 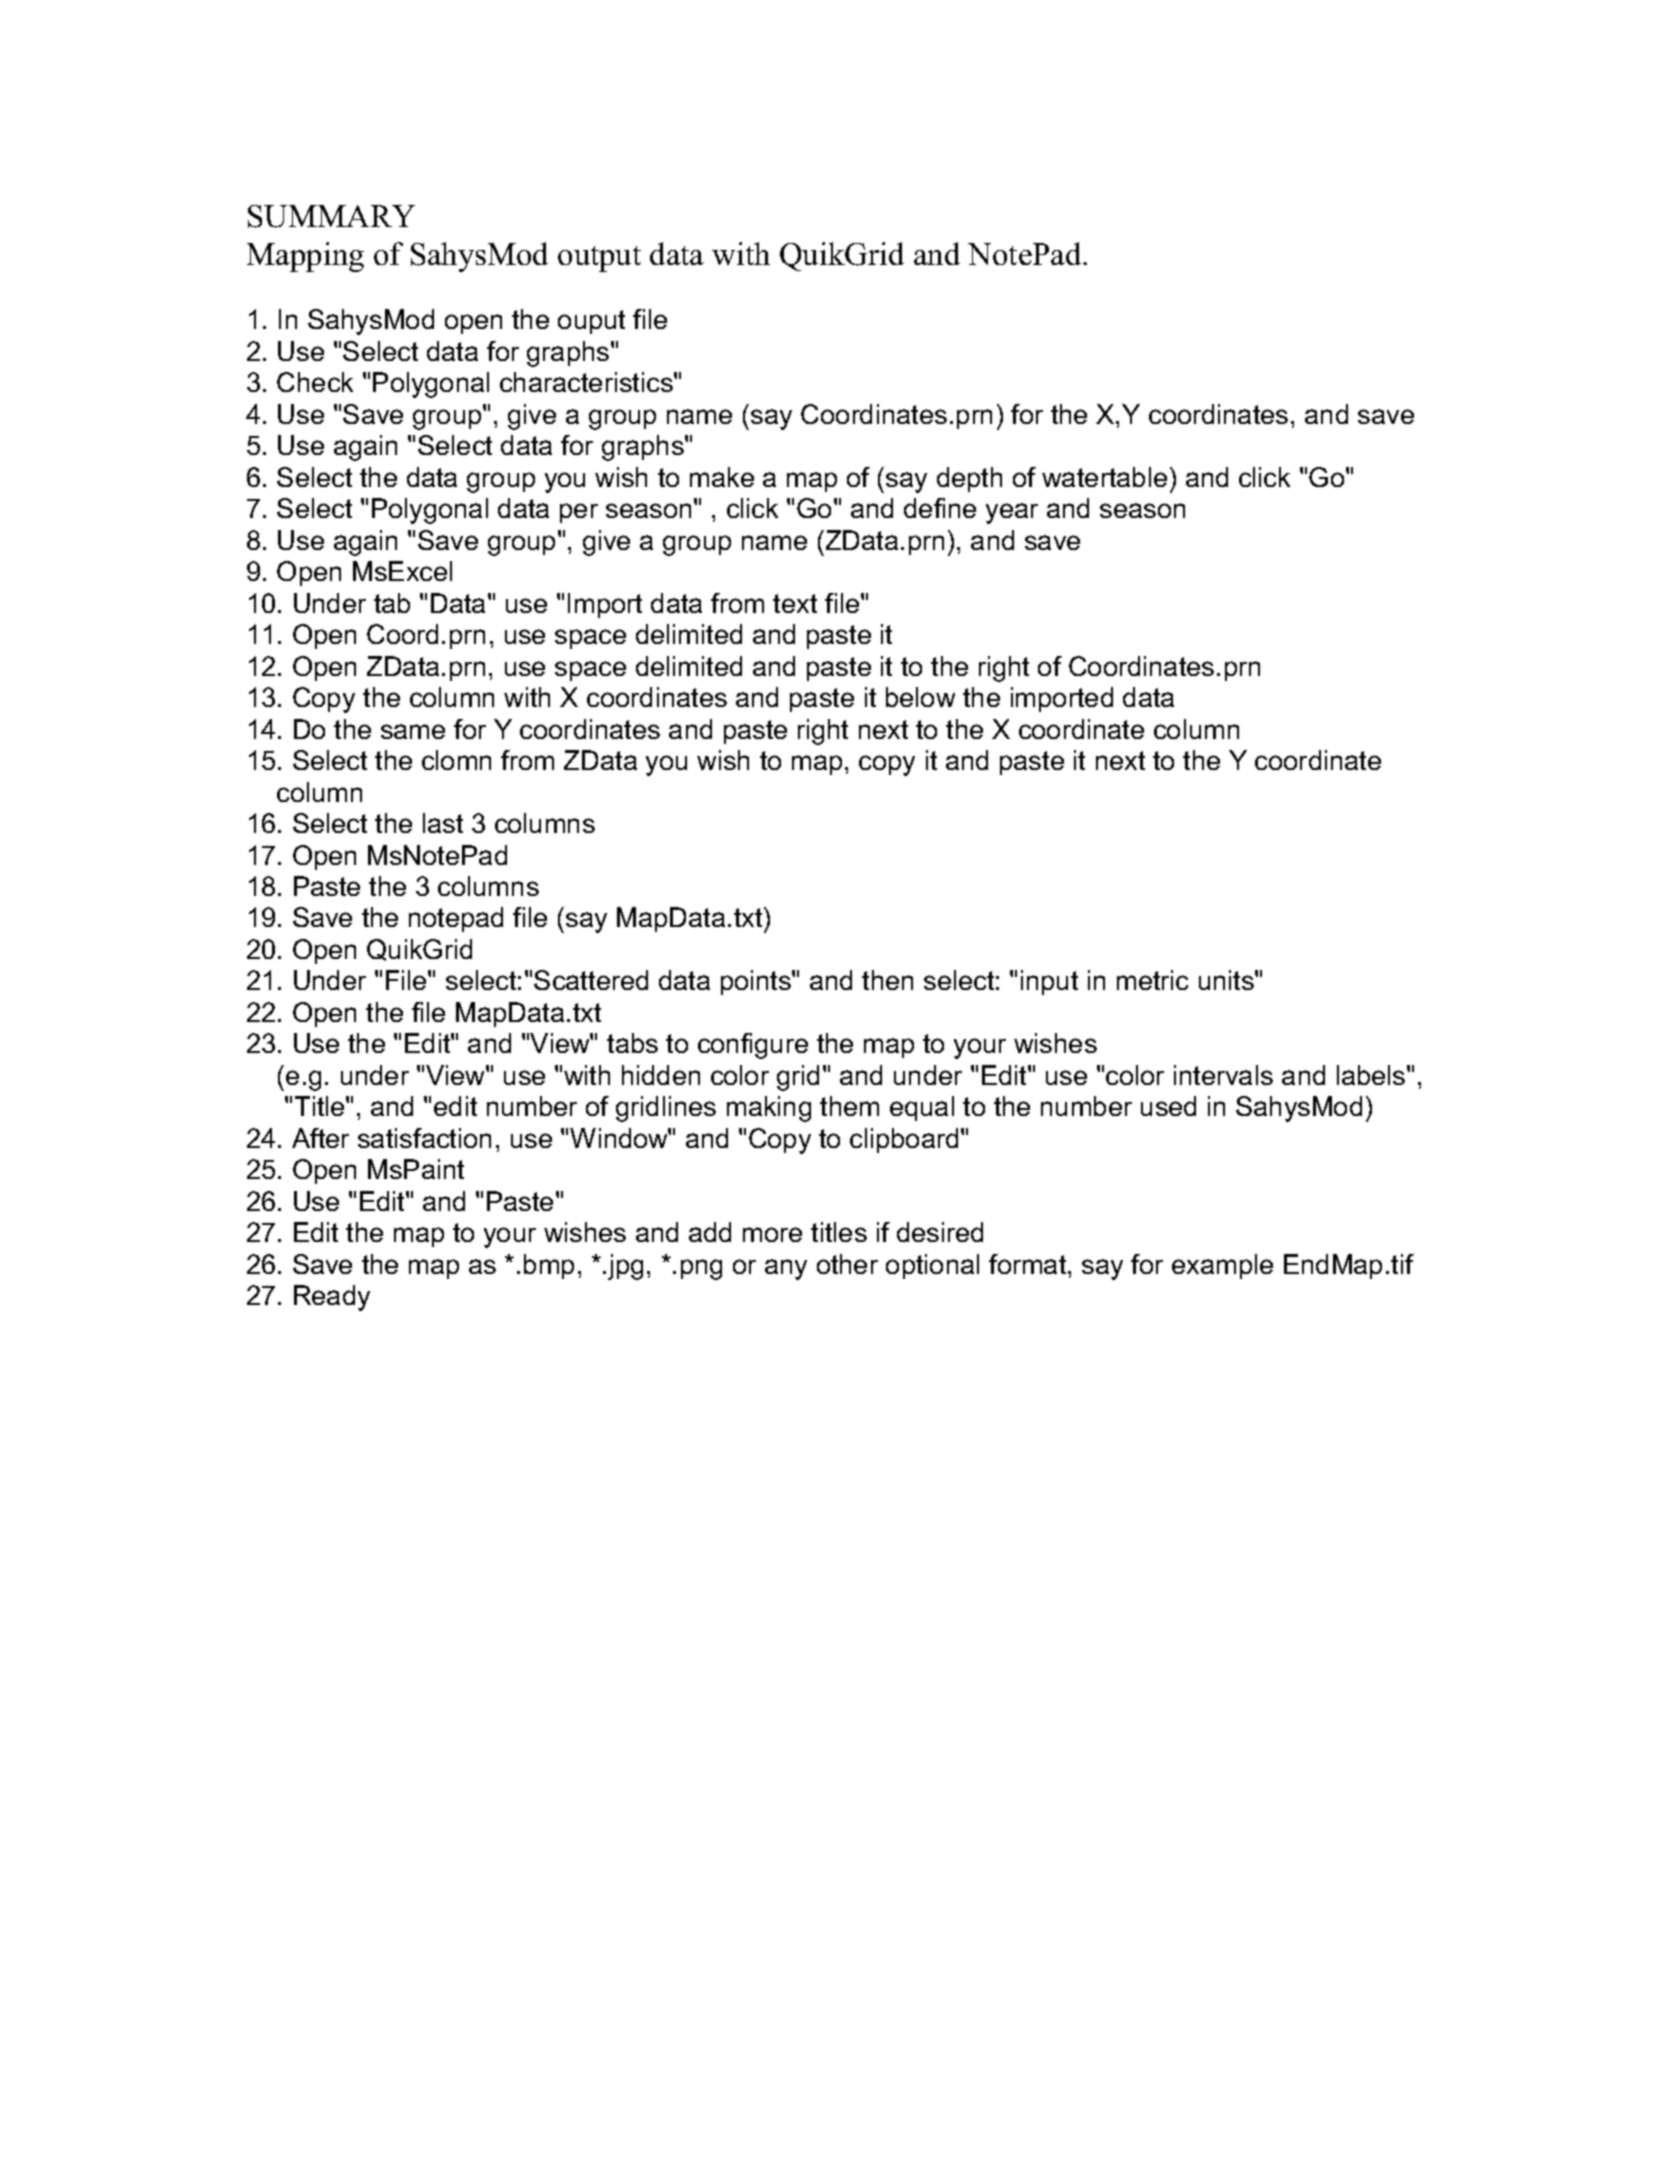 What do you see at coordinates (331, 216) in the document?
I see `SUMMARY` at bounding box center [331, 216].
